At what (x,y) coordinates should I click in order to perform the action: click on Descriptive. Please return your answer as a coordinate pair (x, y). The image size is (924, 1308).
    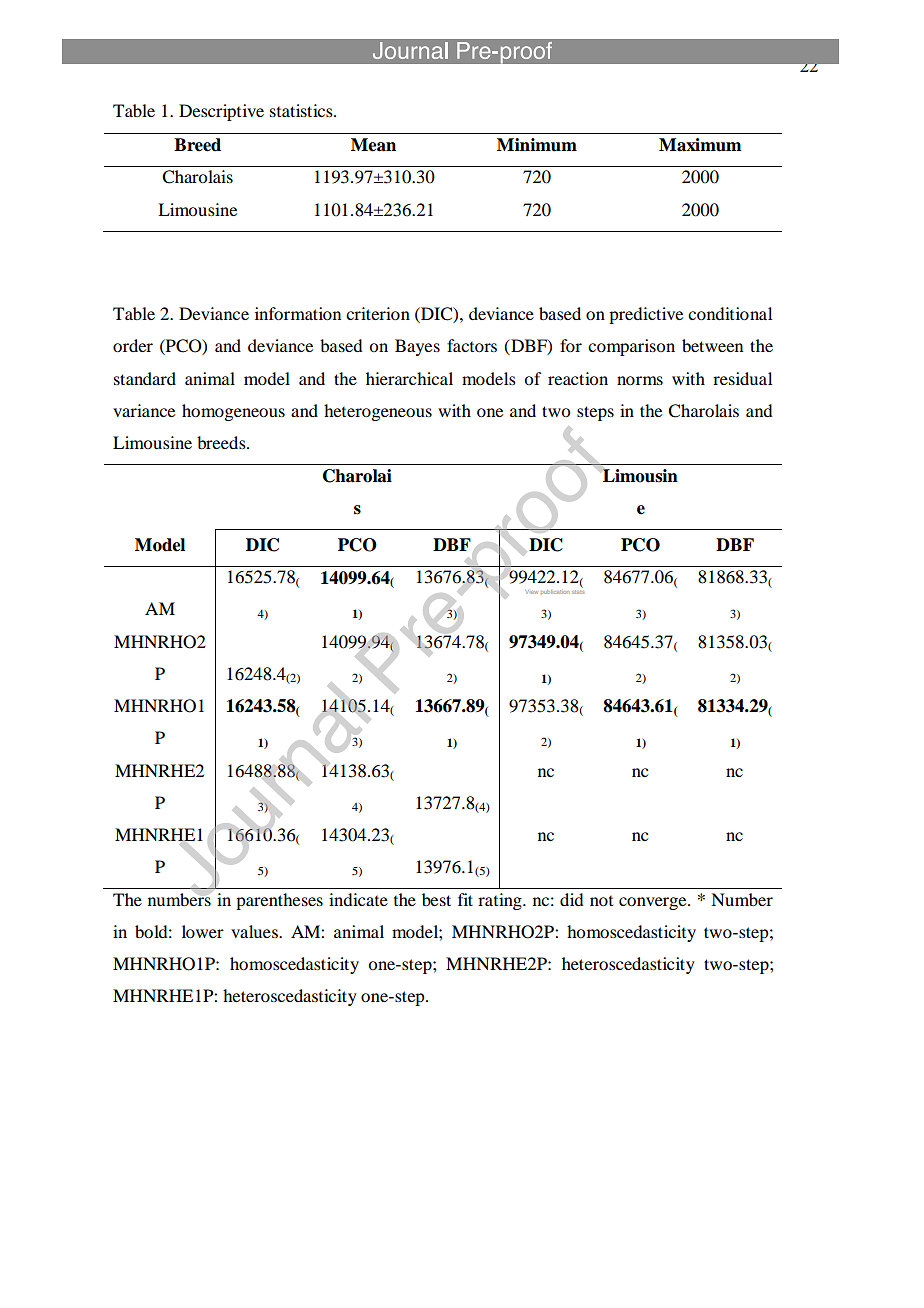
    Looking at the image, I should click on (221, 112).
